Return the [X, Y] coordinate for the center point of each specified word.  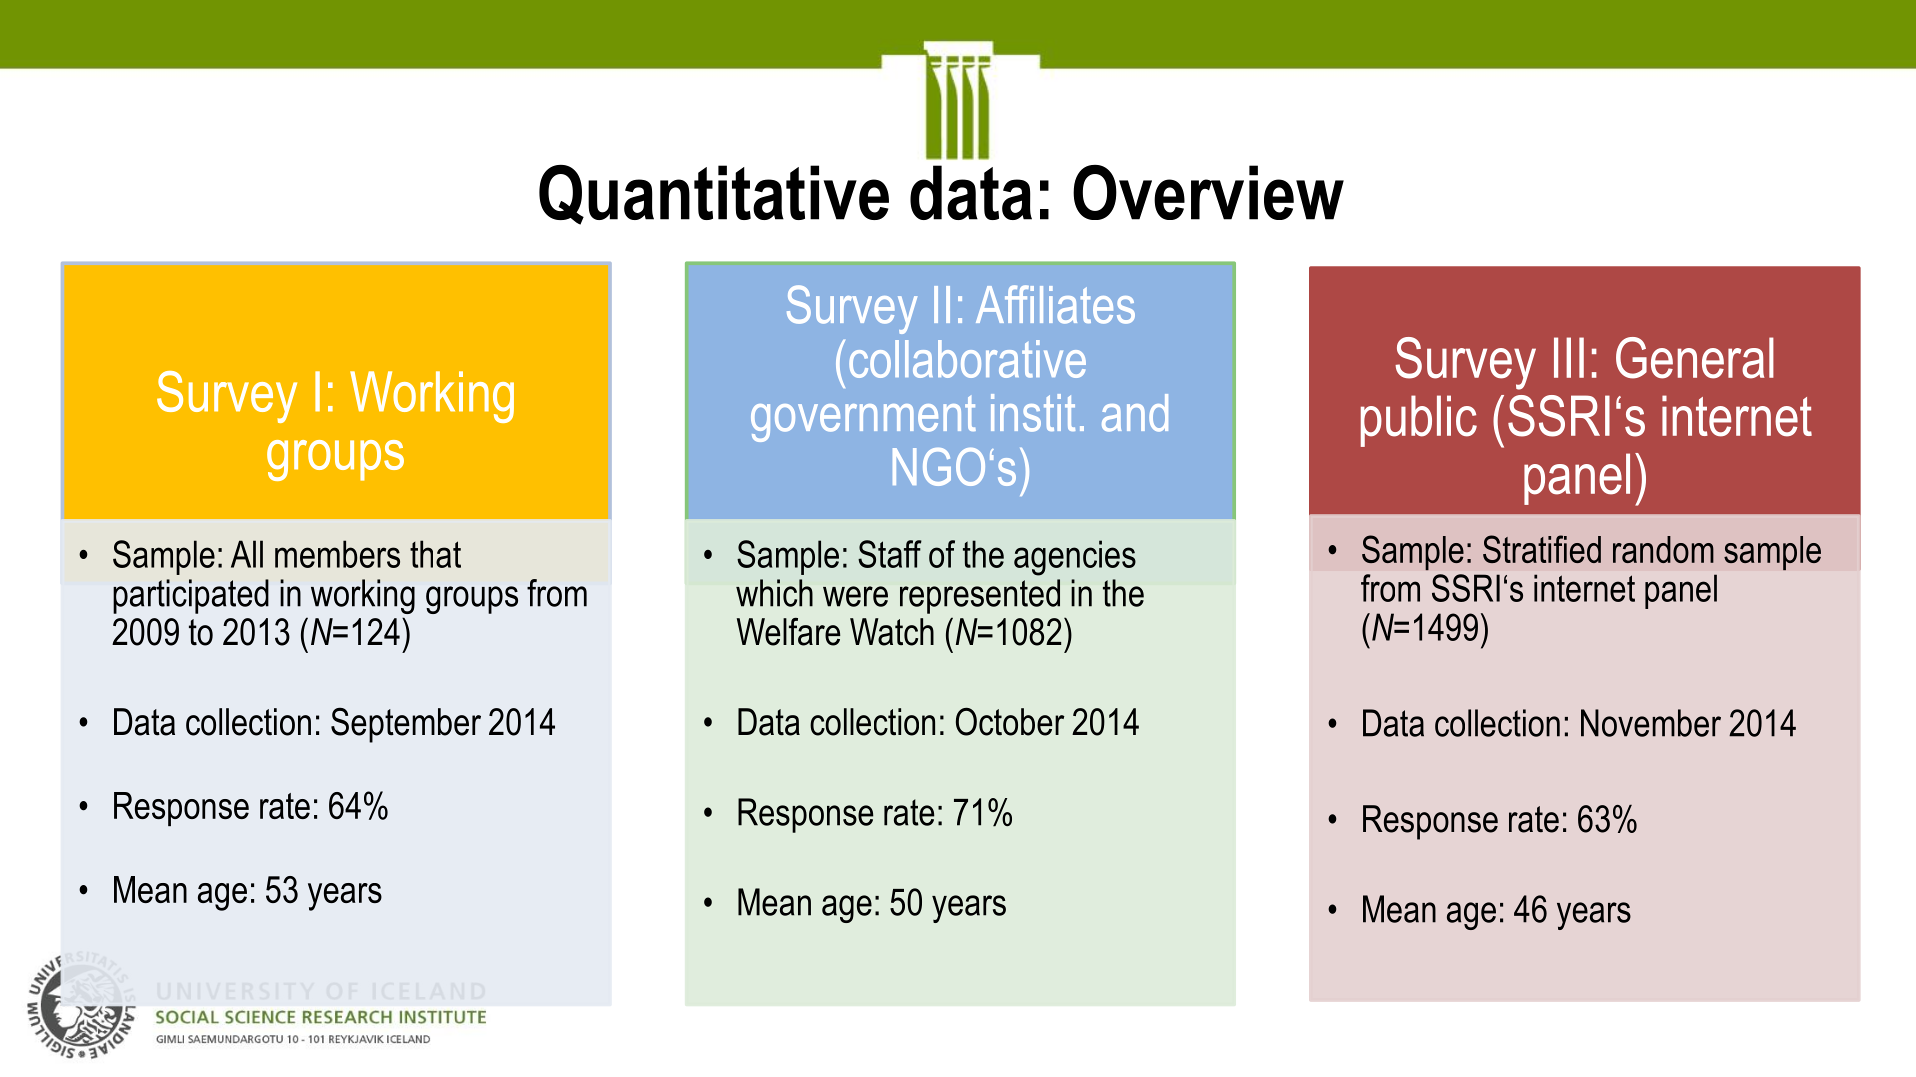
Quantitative [714, 195]
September [406, 725]
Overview [1208, 192]
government [863, 419]
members [337, 554]
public [1419, 421]
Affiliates [1055, 304]
